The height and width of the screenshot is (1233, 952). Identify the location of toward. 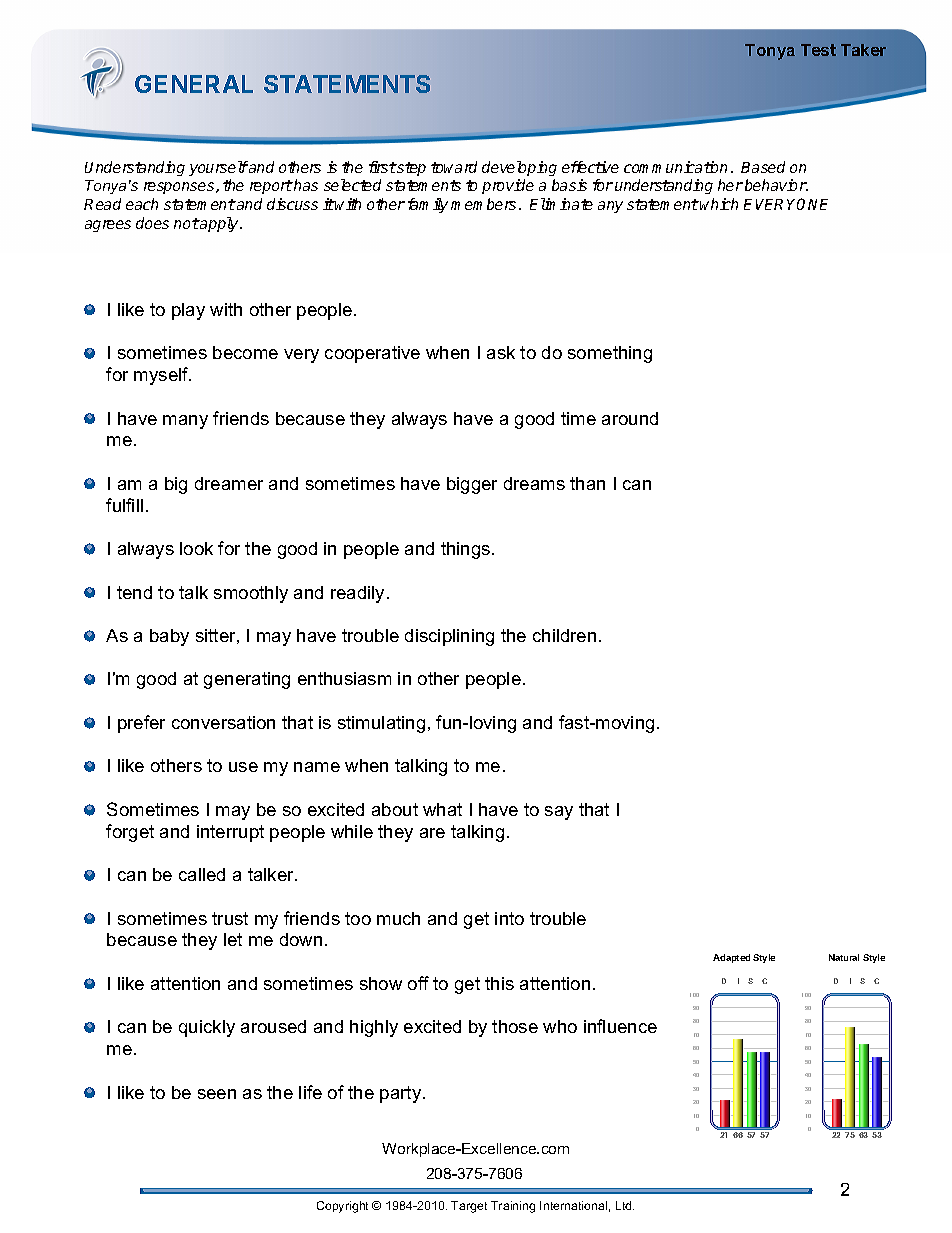
(454, 167).
